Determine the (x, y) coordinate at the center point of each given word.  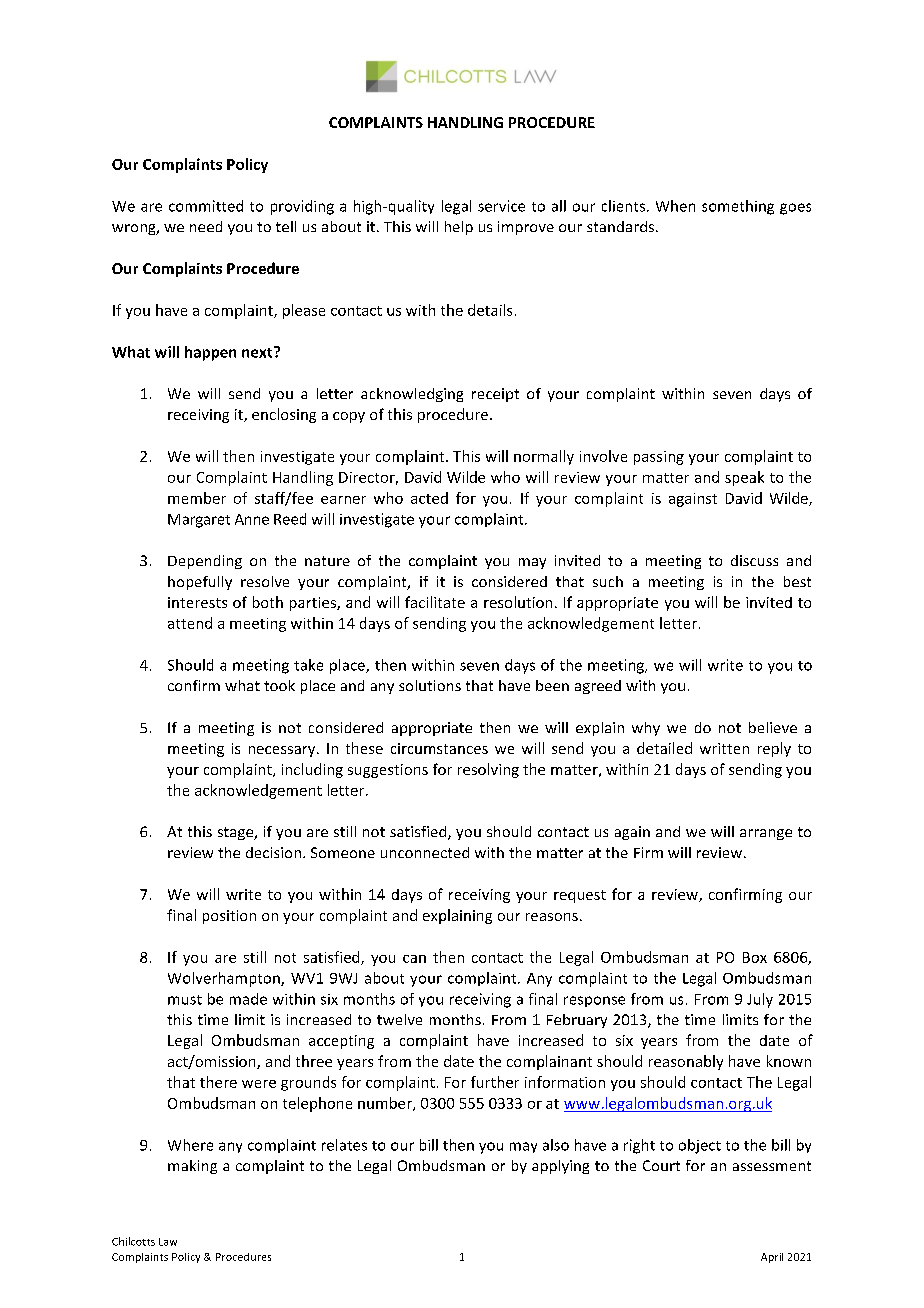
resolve (265, 581)
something (738, 207)
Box (755, 957)
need (206, 226)
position (229, 917)
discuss (754, 560)
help (459, 228)
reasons (552, 917)
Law (168, 1242)
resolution (518, 602)
